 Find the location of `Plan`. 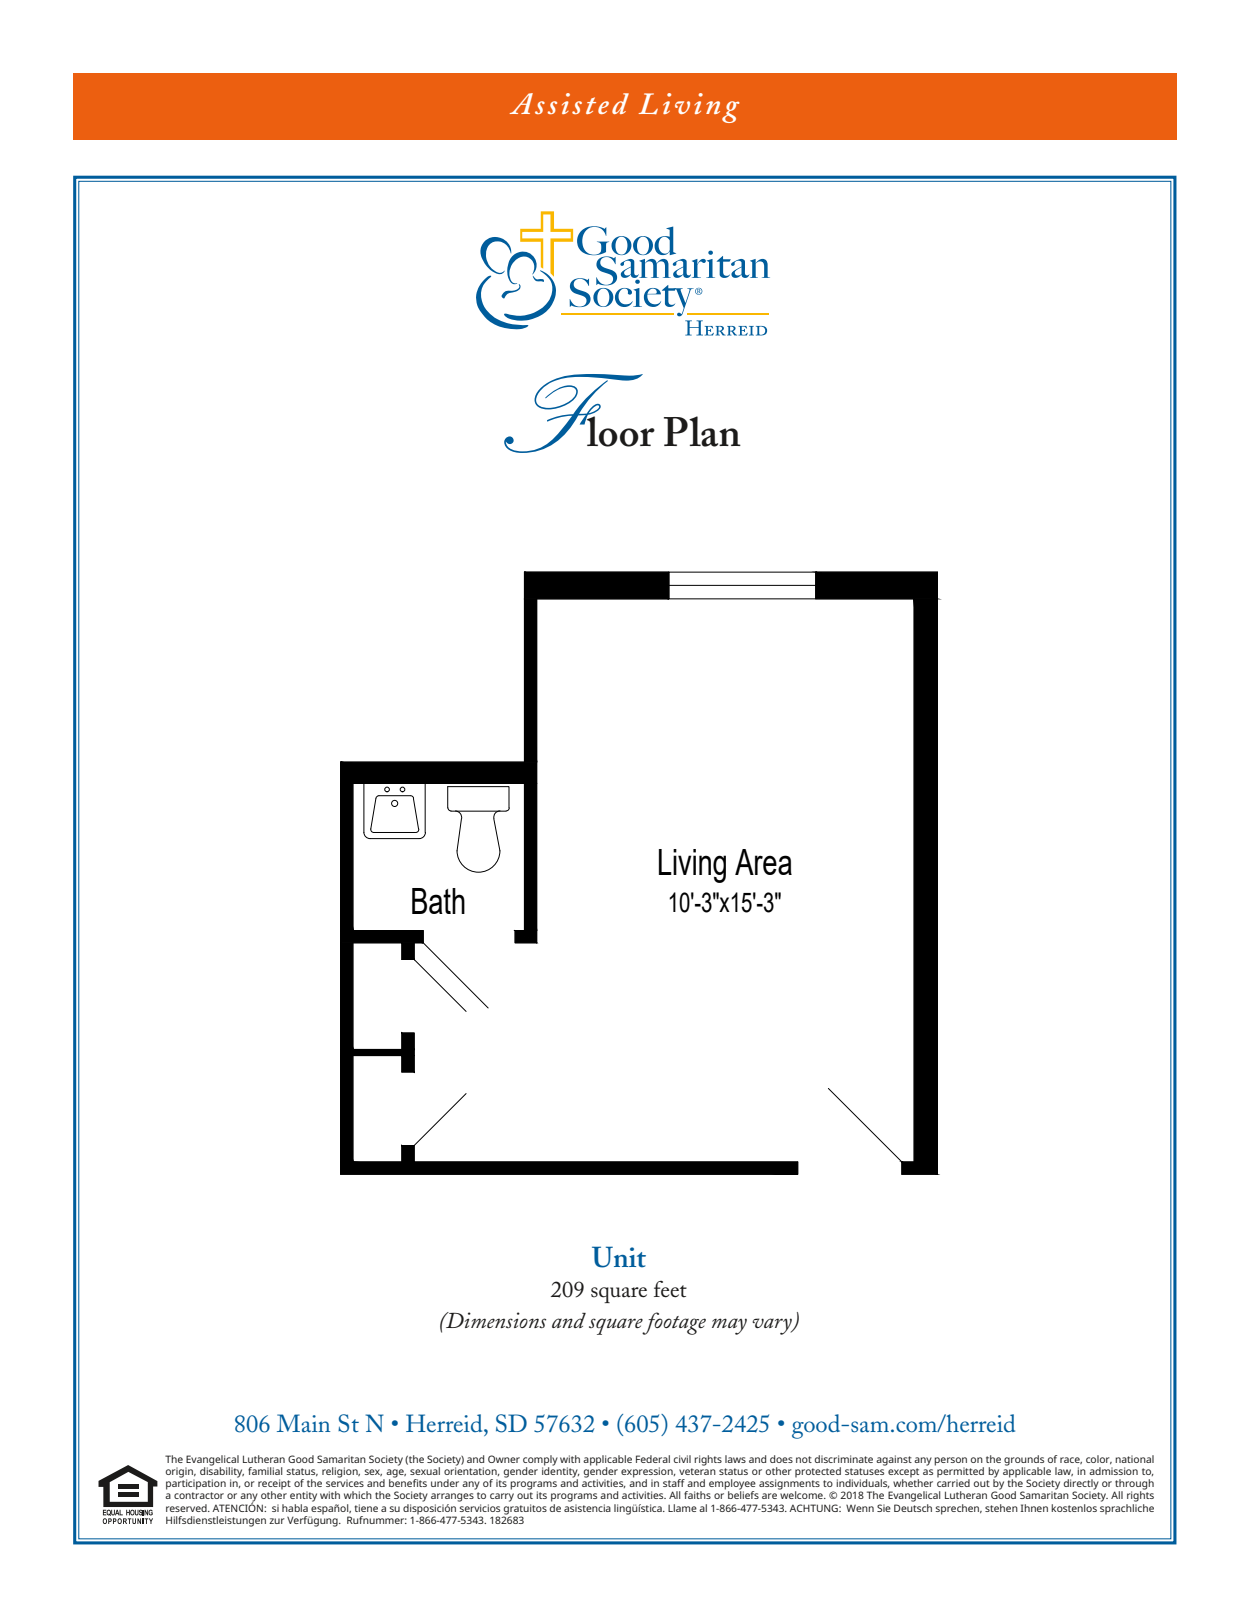

Plan is located at coordinates (702, 431).
